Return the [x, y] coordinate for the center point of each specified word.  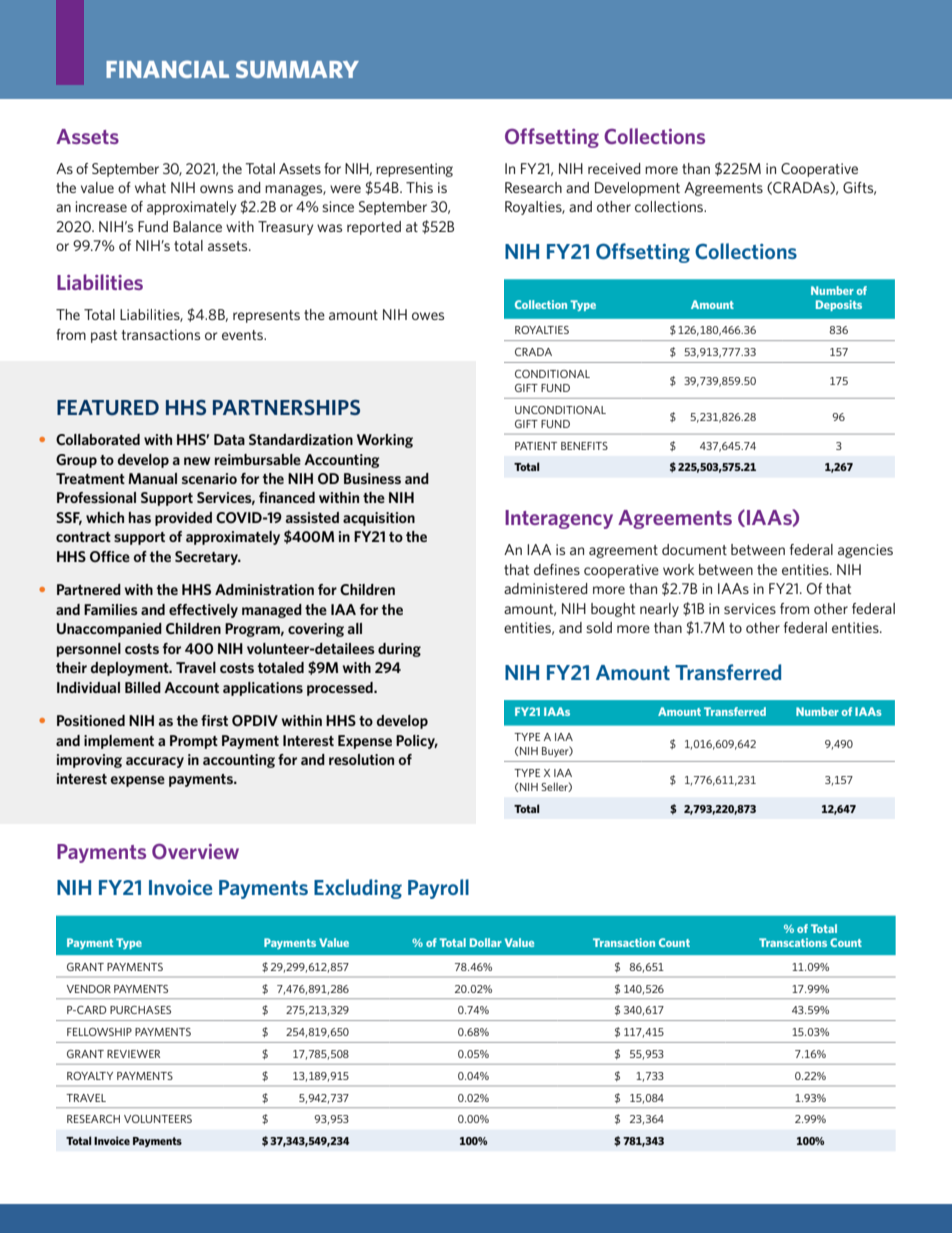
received [614, 168]
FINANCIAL [167, 69]
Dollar [486, 942]
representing [414, 170]
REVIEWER [133, 1054]
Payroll [438, 889]
